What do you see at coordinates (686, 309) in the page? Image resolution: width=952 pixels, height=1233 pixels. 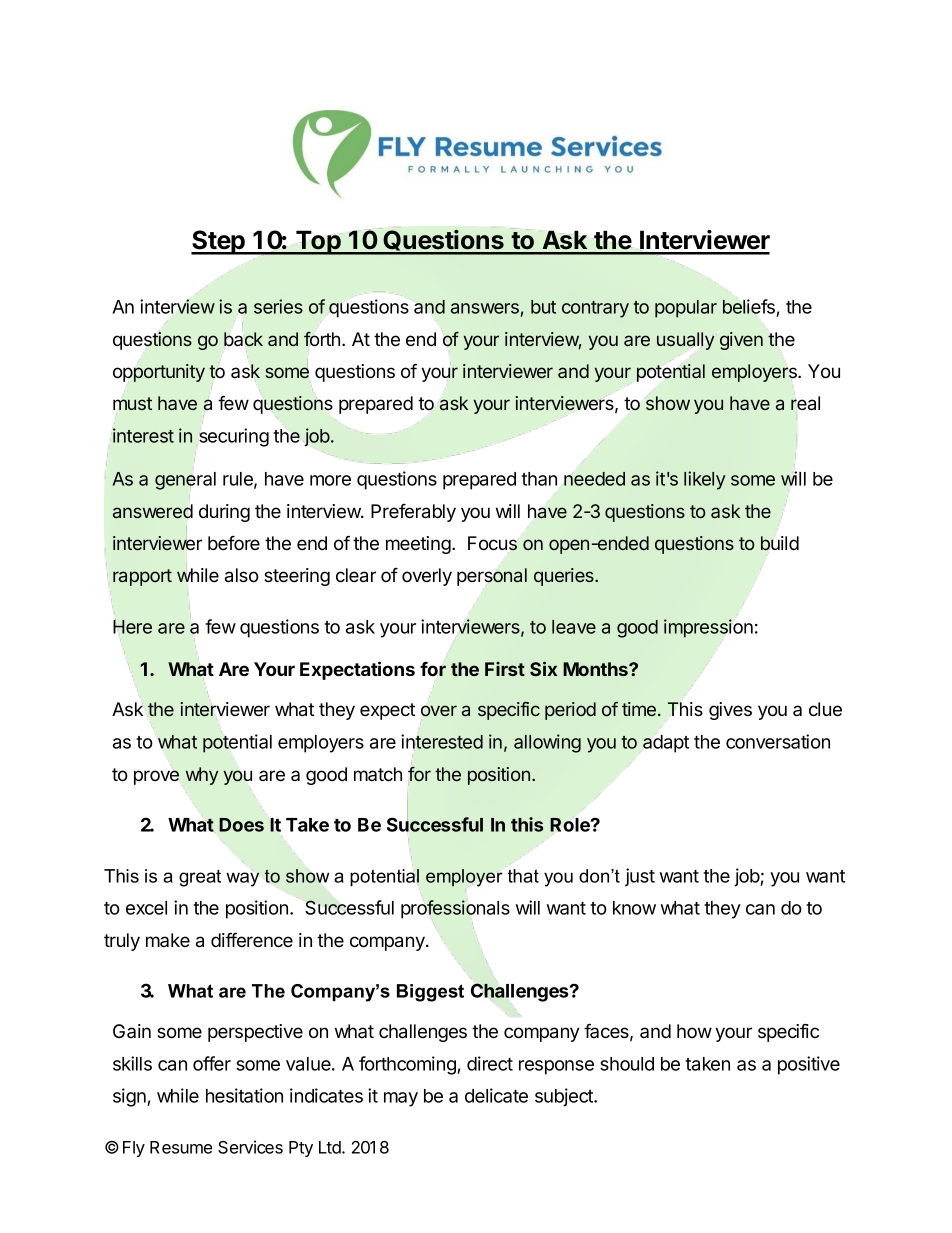 I see `popular` at bounding box center [686, 309].
